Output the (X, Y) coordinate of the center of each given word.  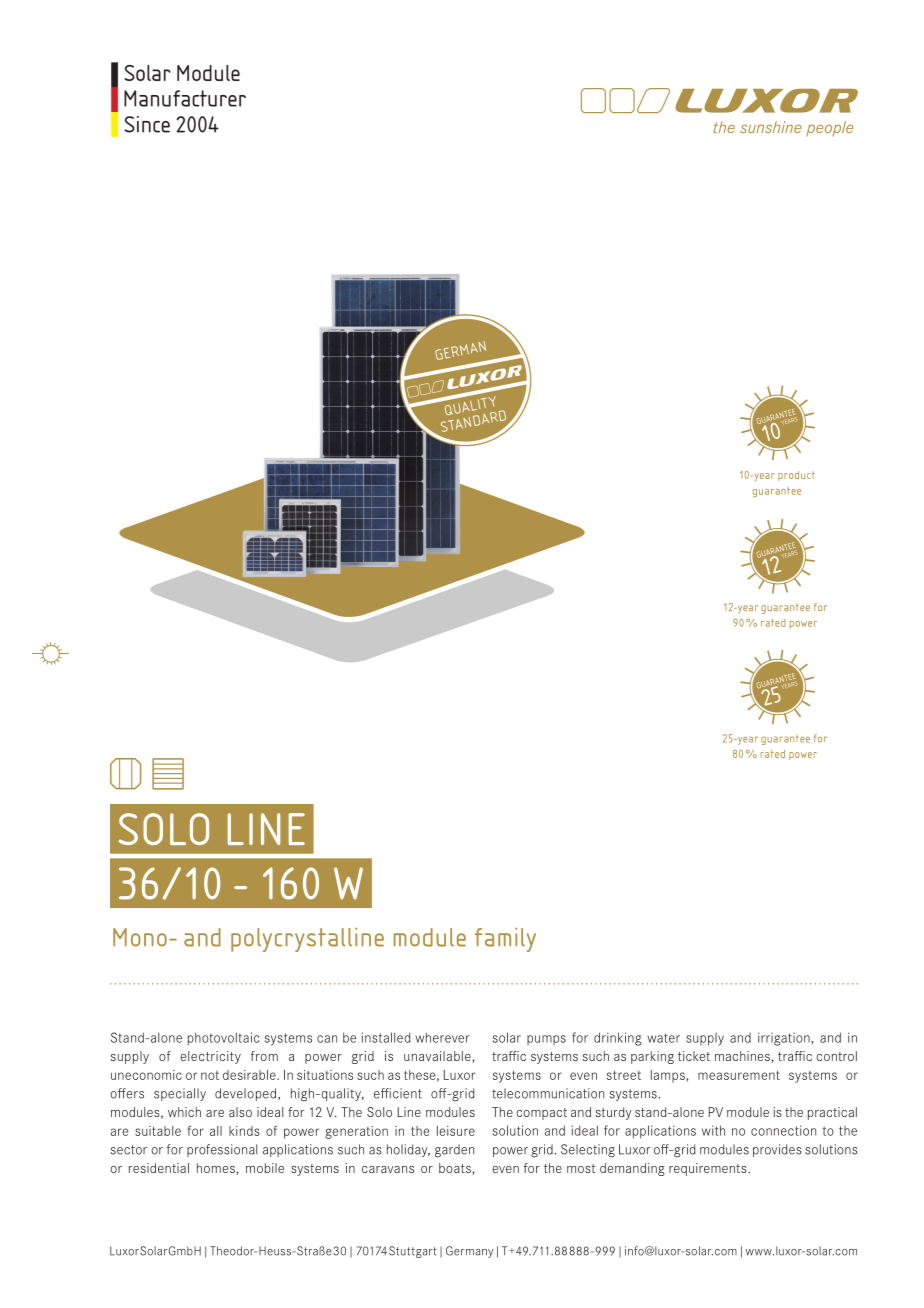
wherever (442, 1037)
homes (217, 1169)
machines (743, 1057)
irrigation (784, 1039)
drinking (618, 1039)
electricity (210, 1057)
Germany (469, 1252)
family (505, 939)
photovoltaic (224, 1039)
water (663, 1038)
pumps (546, 1040)
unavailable (438, 1057)
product (796, 476)
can (327, 1039)
